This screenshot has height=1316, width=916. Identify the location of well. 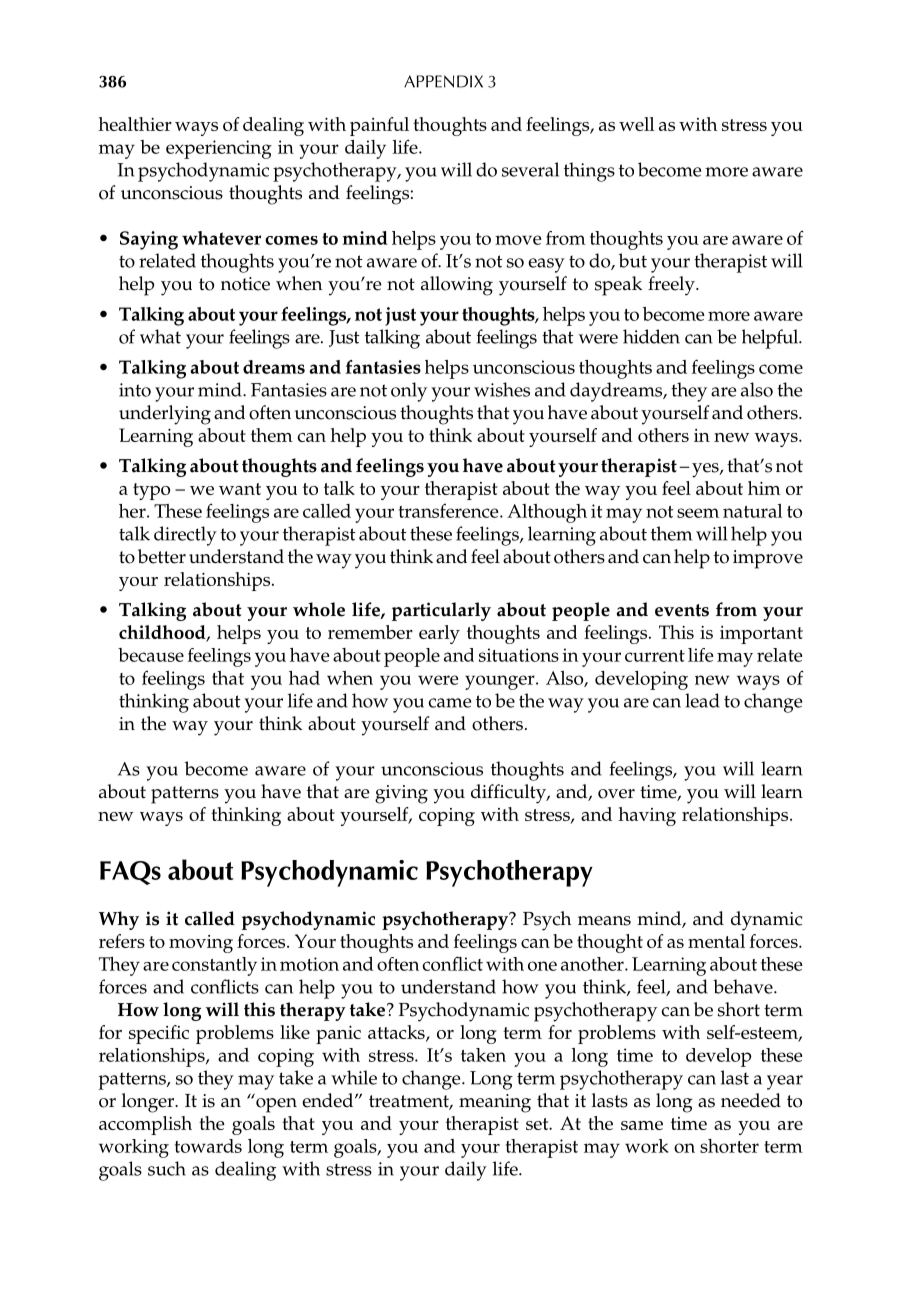
(637, 124).
